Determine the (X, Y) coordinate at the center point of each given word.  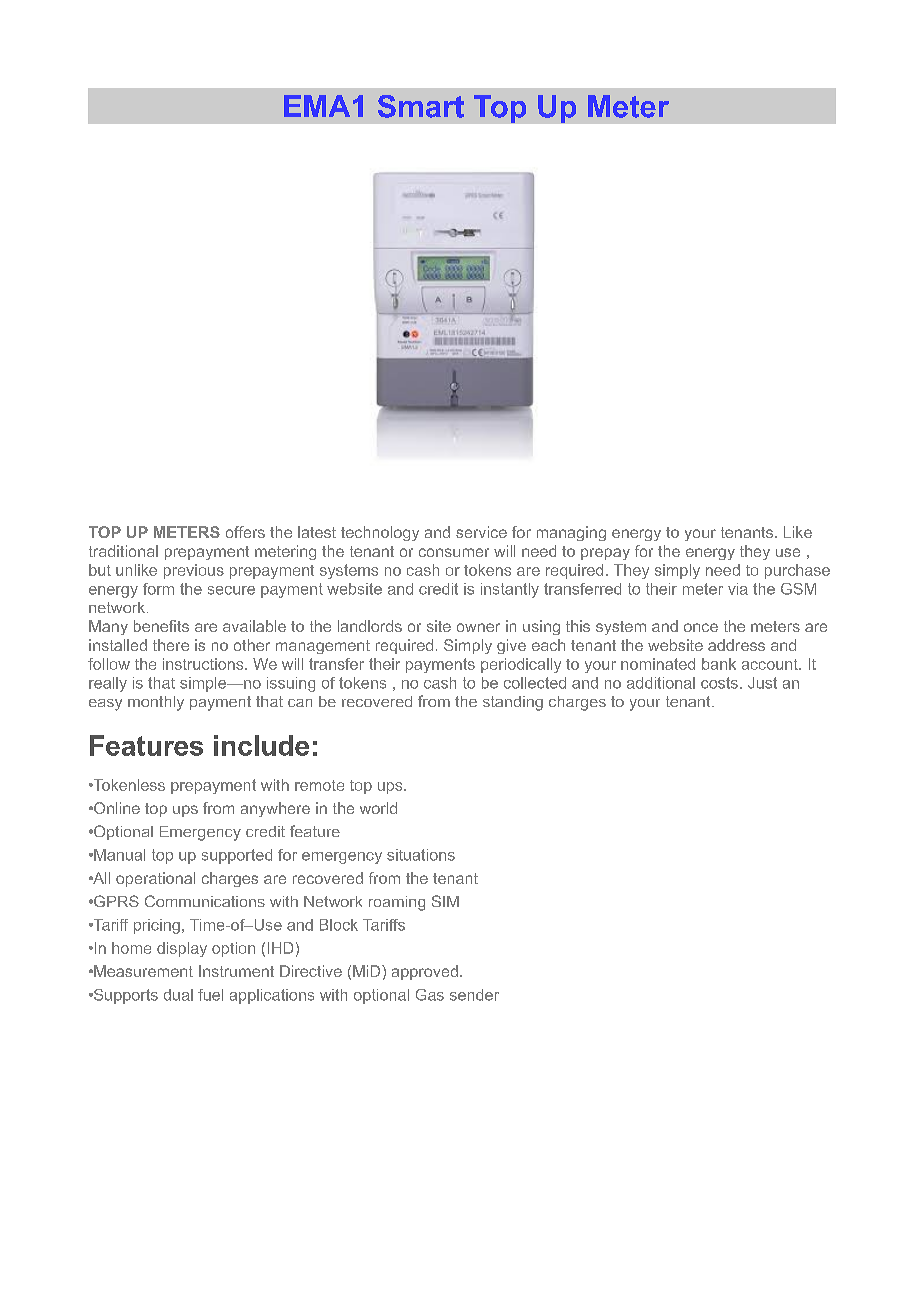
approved (425, 972)
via (738, 589)
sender (474, 995)
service (481, 532)
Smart (421, 106)
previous (194, 571)
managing (571, 533)
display (182, 949)
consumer (454, 552)
